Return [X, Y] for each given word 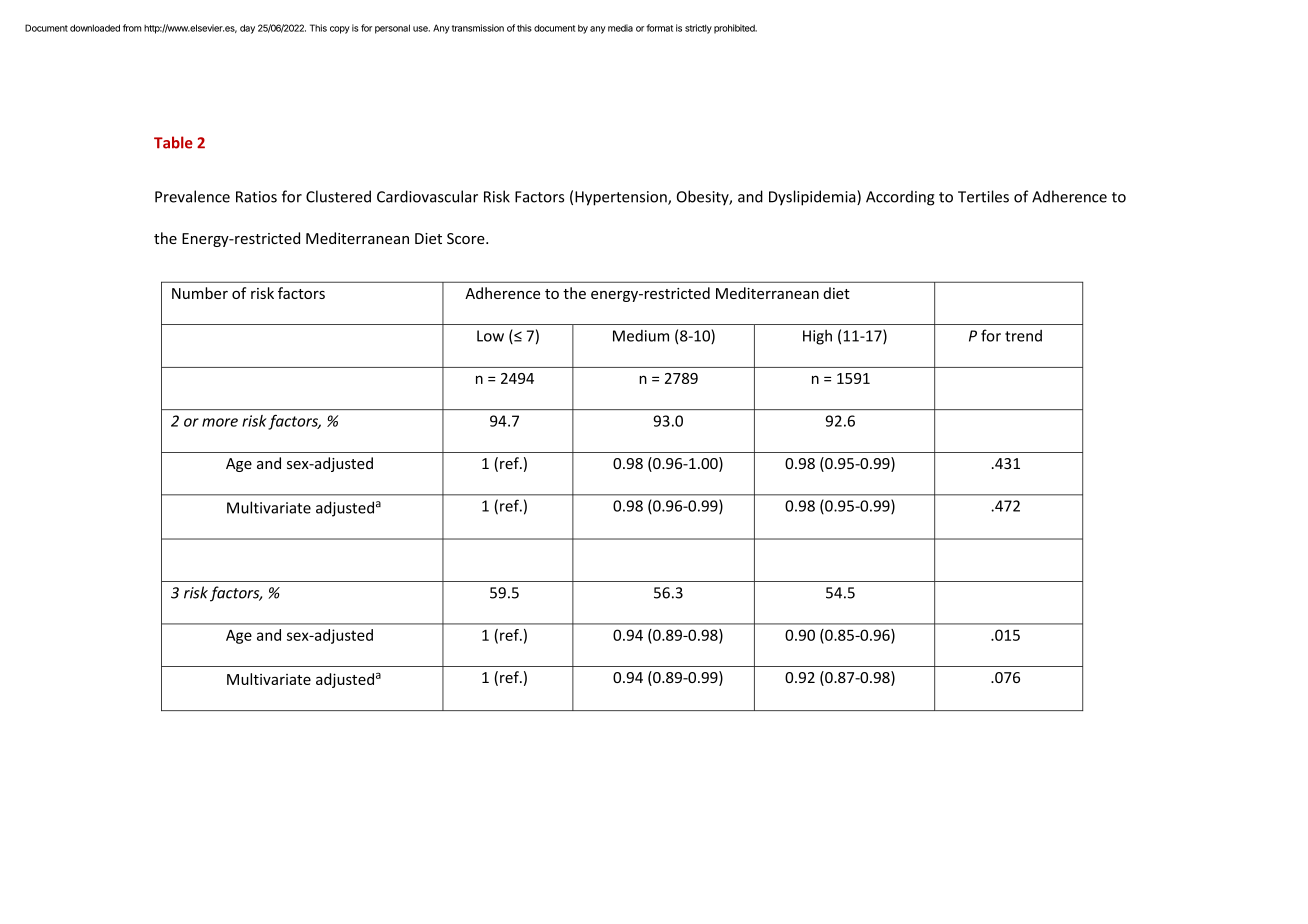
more [220, 422]
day [247, 29]
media [620, 28]
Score [467, 238]
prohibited [735, 29]
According [900, 198]
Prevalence [192, 196]
